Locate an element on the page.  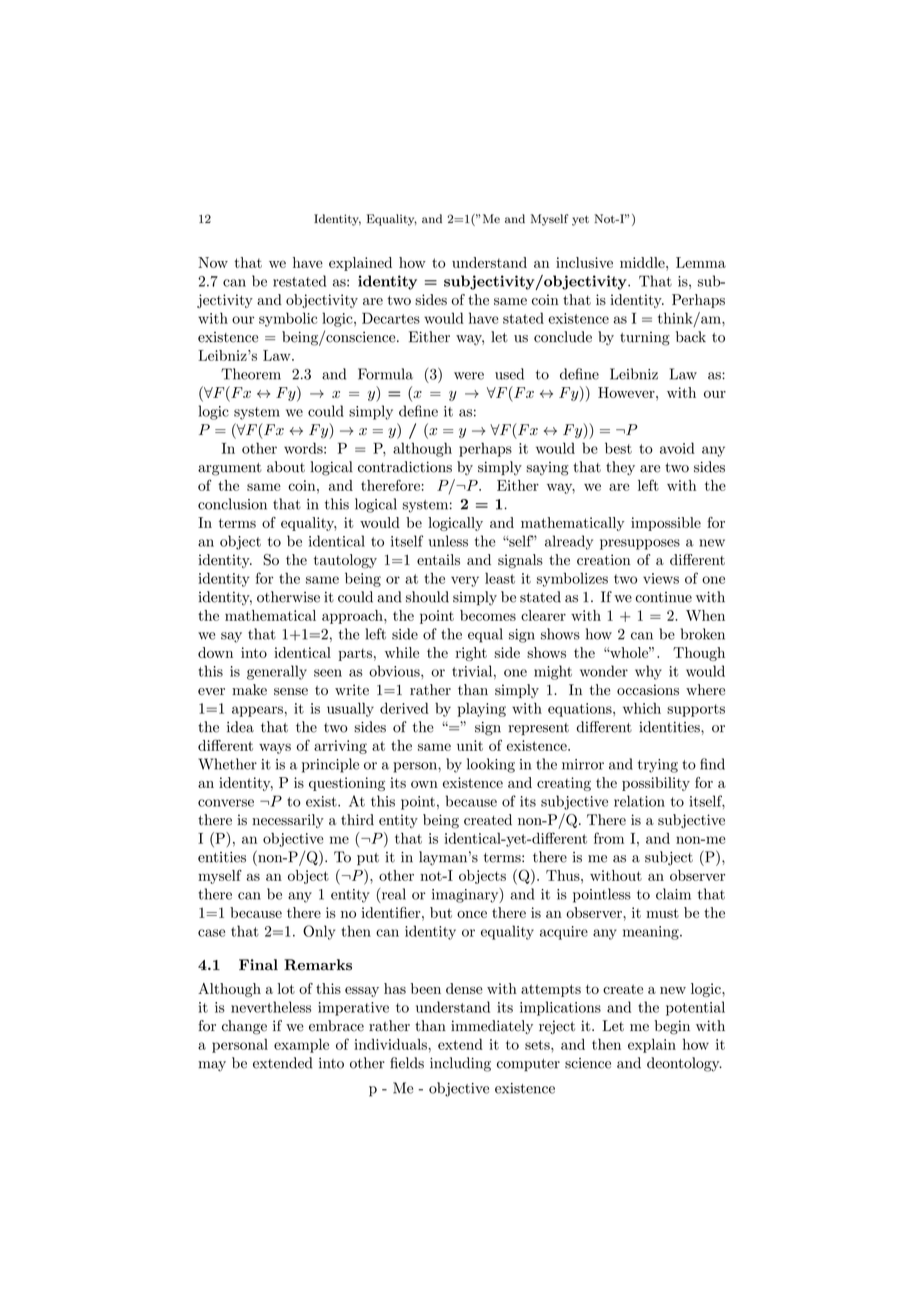
were is located at coordinates (469, 376).
